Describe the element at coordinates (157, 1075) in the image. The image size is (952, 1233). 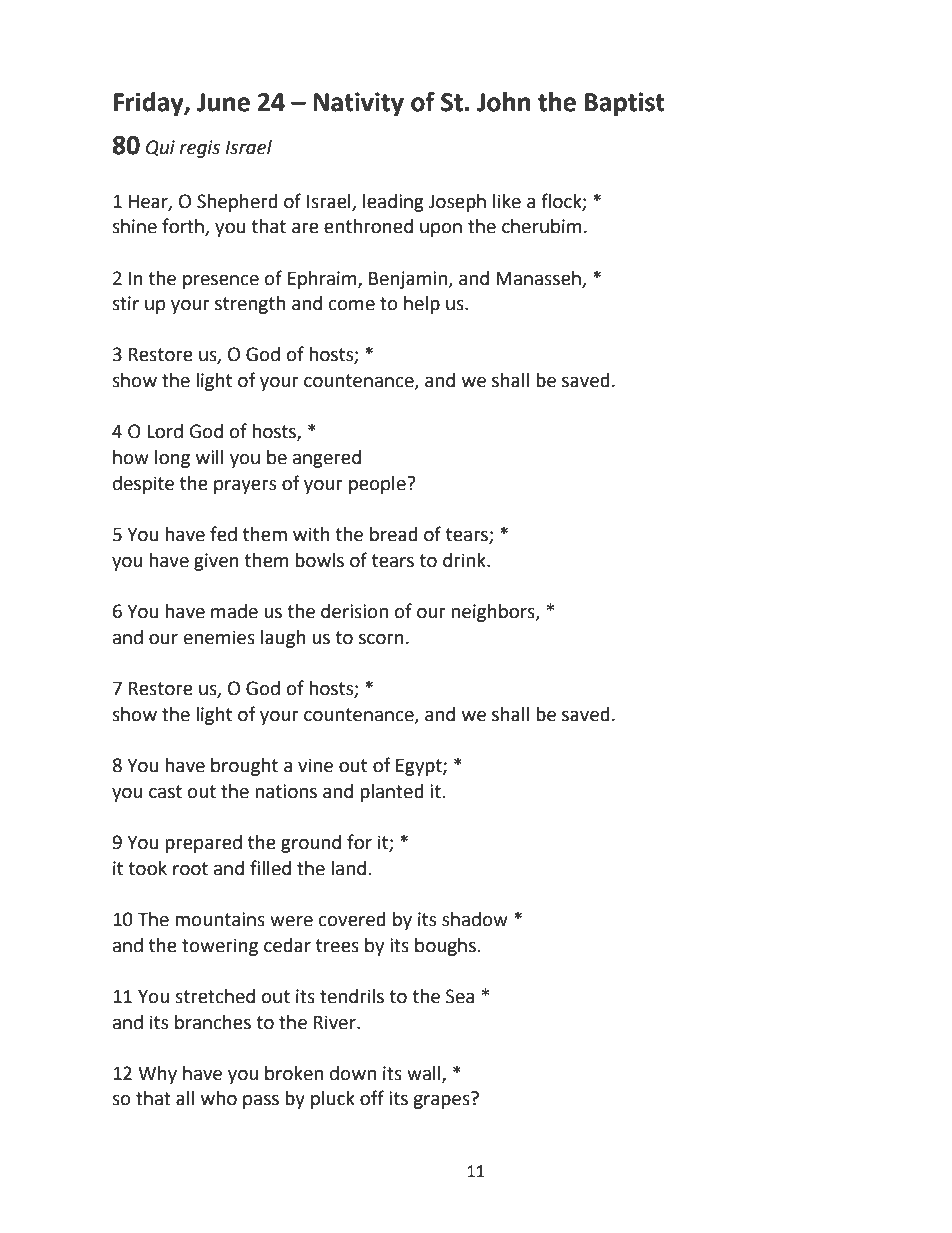
I see `Why` at that location.
